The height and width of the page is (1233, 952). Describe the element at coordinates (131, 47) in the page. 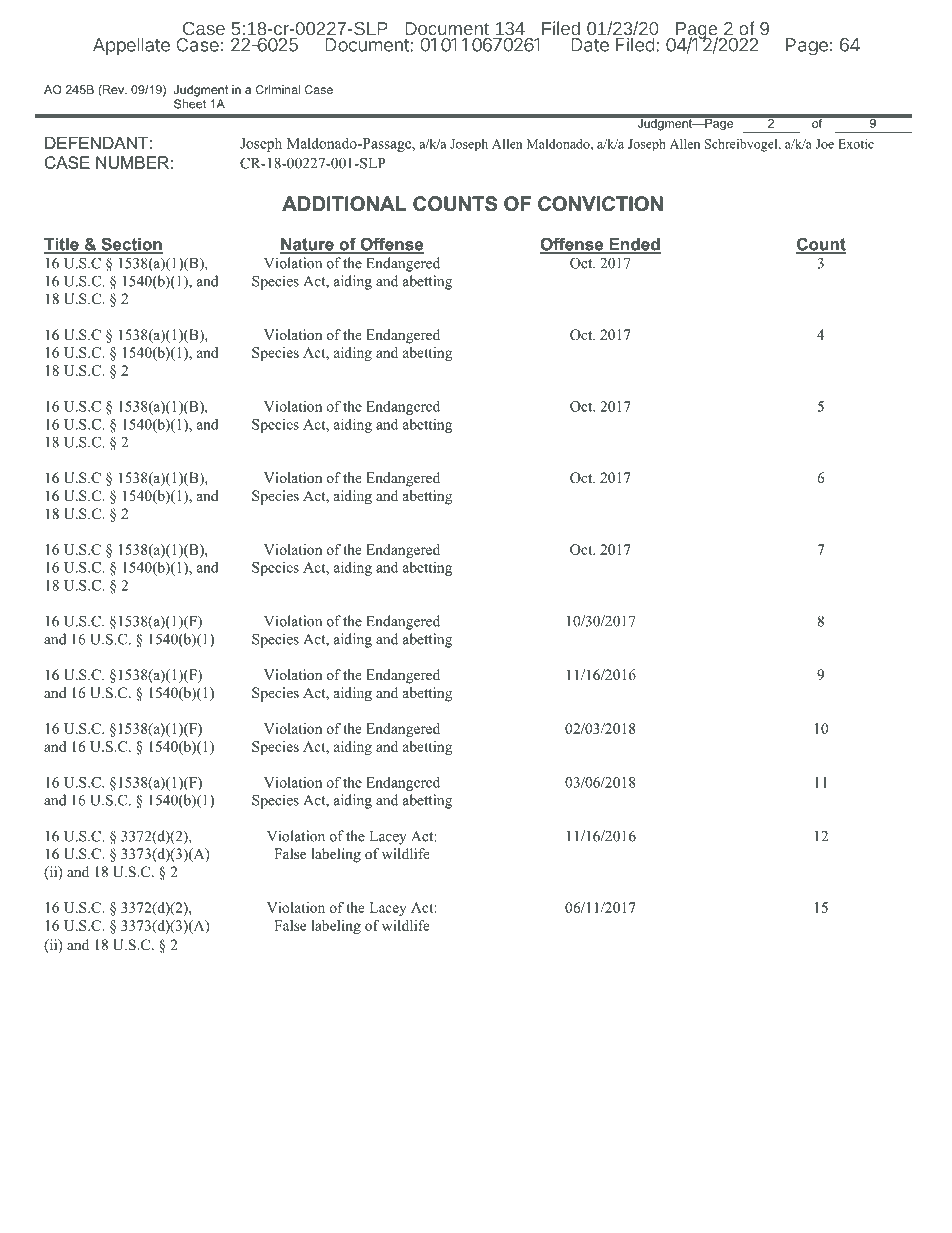

I see `Appellate` at that location.
